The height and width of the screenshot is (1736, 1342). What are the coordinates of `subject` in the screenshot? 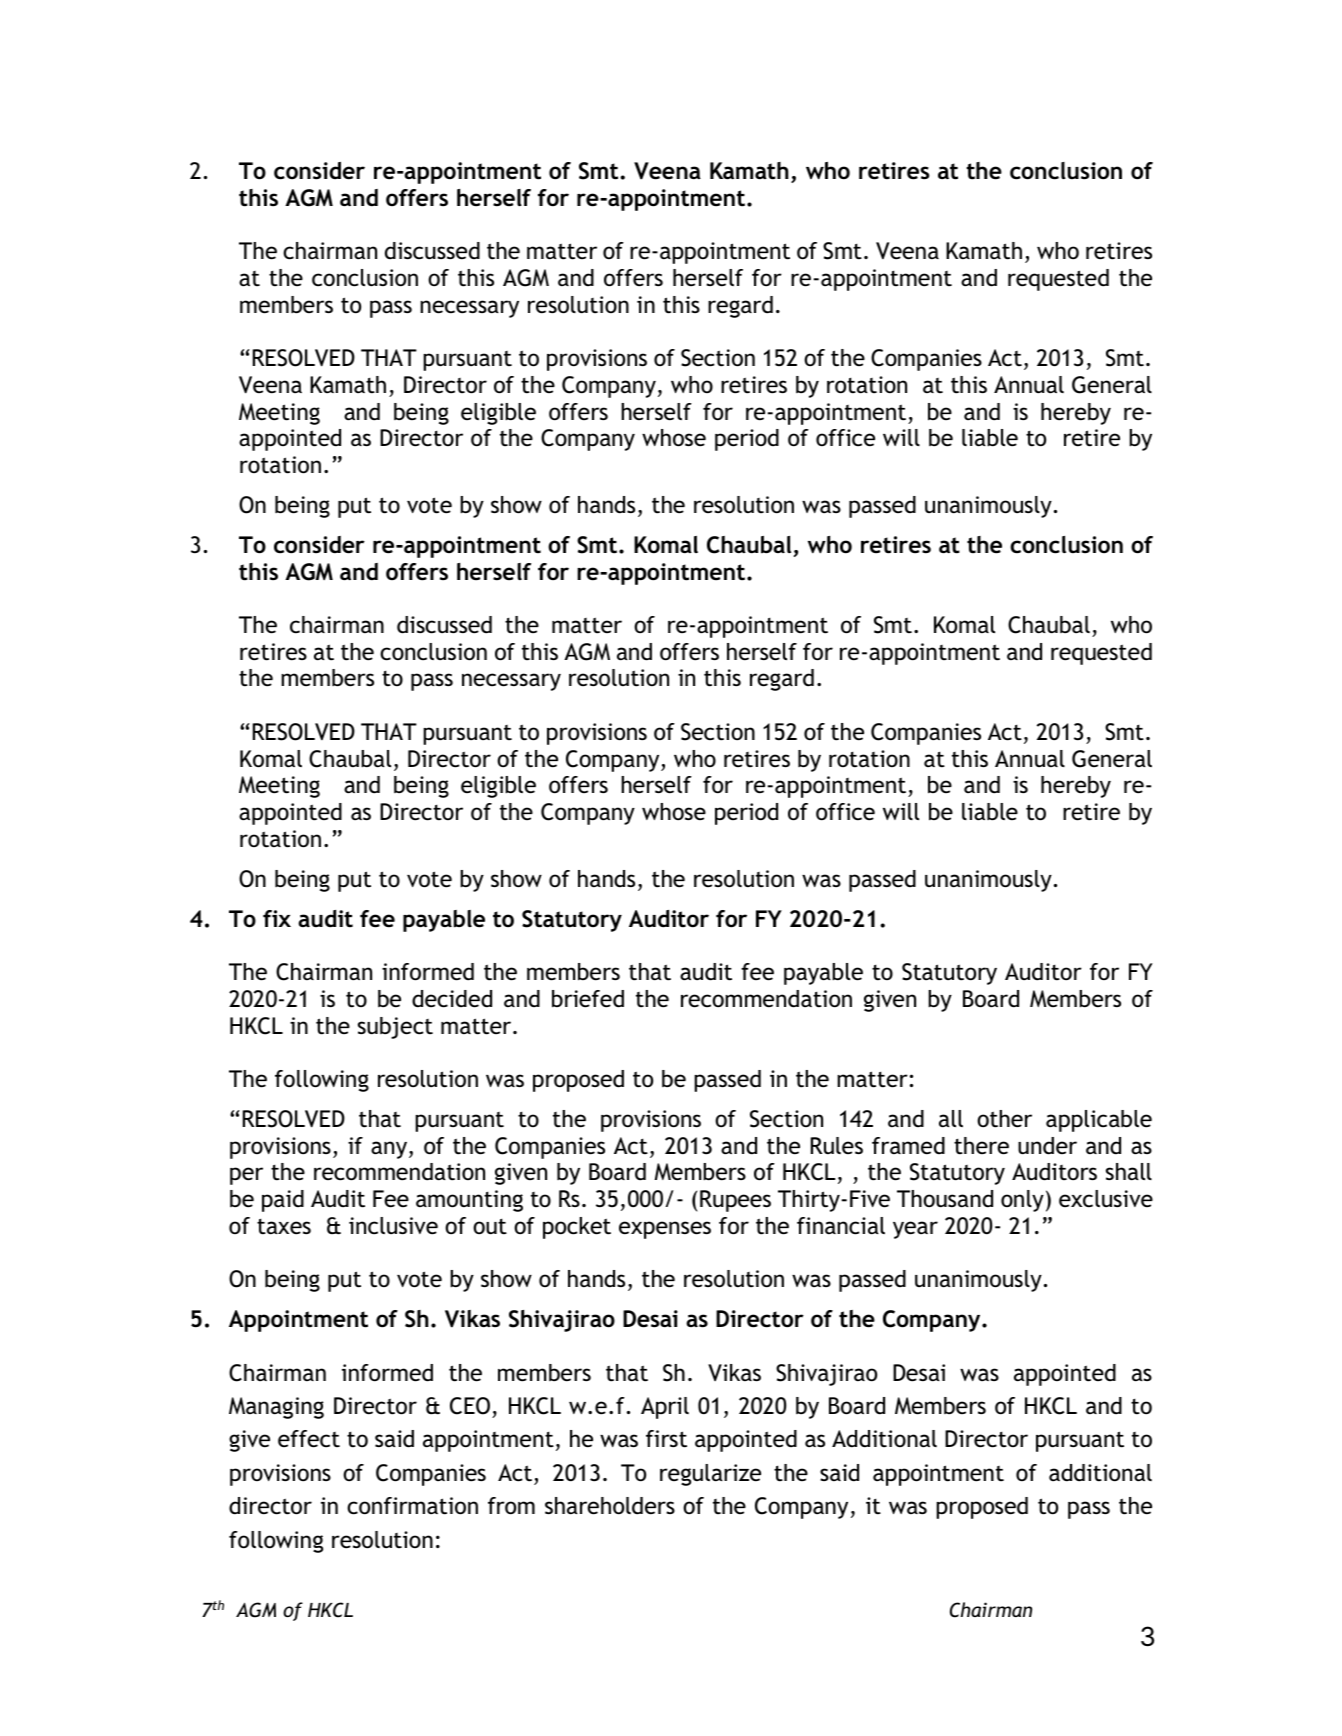 It's located at (395, 1028).
